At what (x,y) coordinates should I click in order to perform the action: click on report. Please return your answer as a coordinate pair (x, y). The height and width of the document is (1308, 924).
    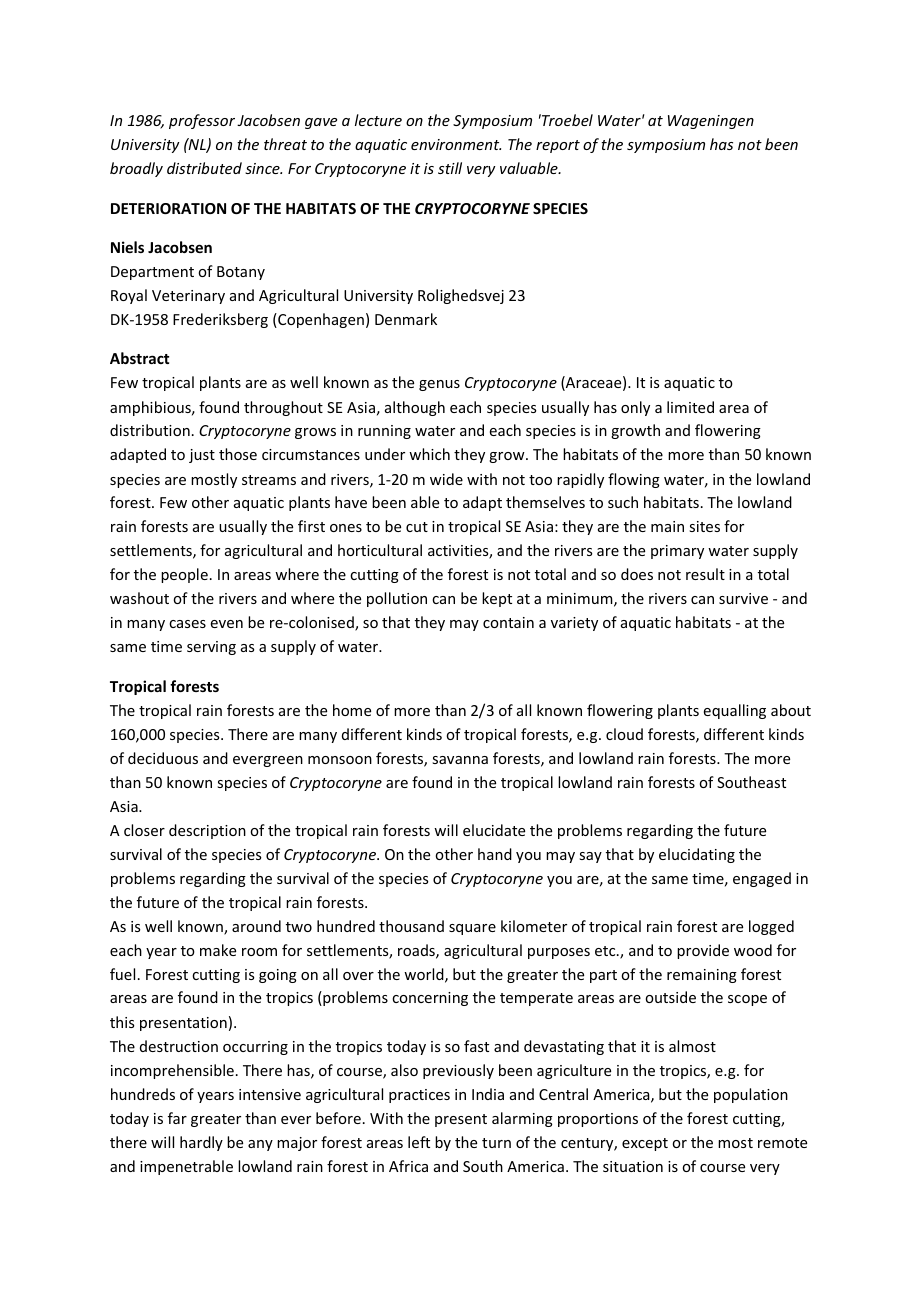
    Looking at the image, I should click on (558, 146).
